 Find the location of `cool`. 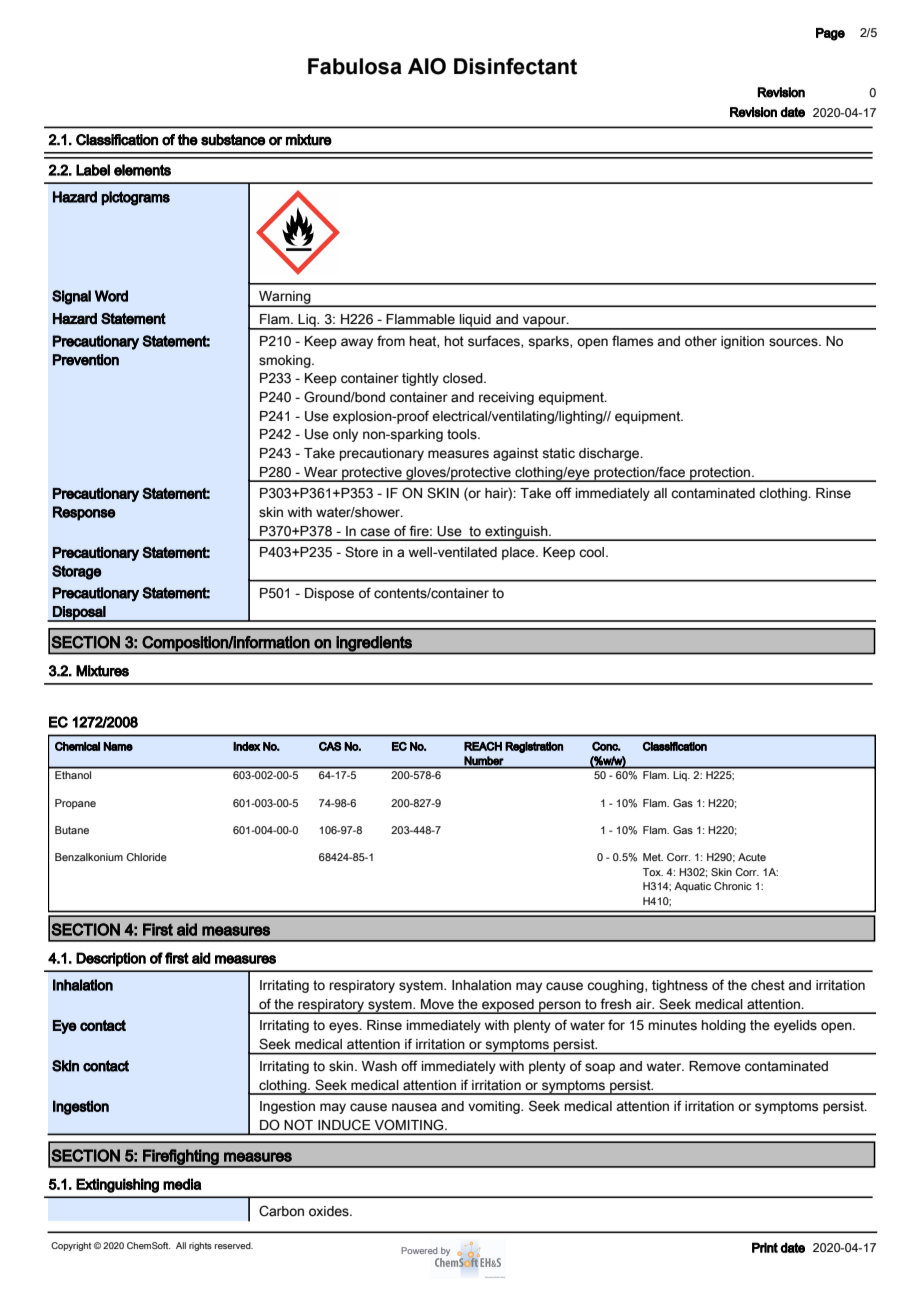

cool is located at coordinates (593, 552).
